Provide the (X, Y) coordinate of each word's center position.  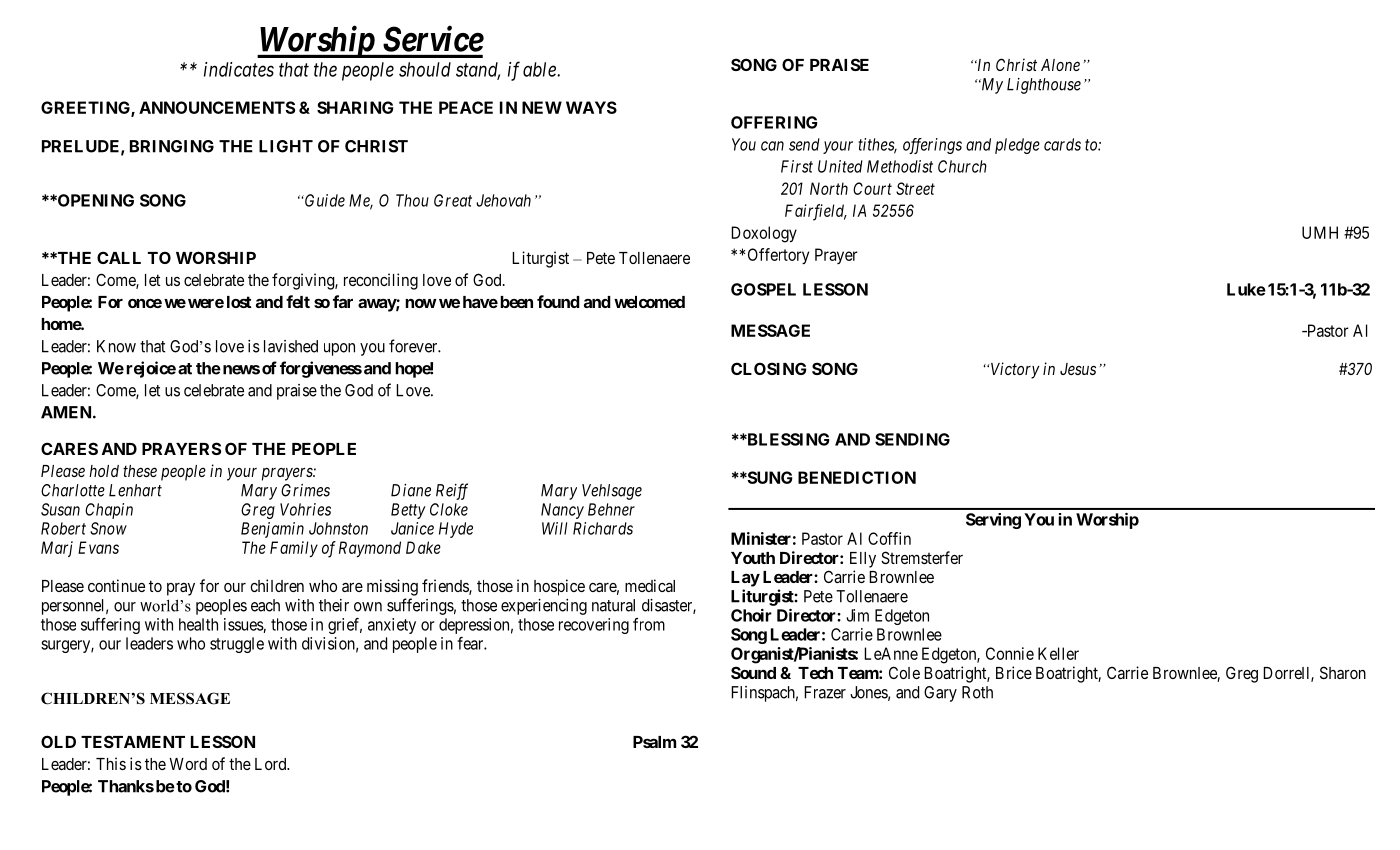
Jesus (1078, 369)
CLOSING (769, 368)
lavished (291, 346)
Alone (1060, 65)
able (540, 69)
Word (188, 764)
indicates (239, 69)
